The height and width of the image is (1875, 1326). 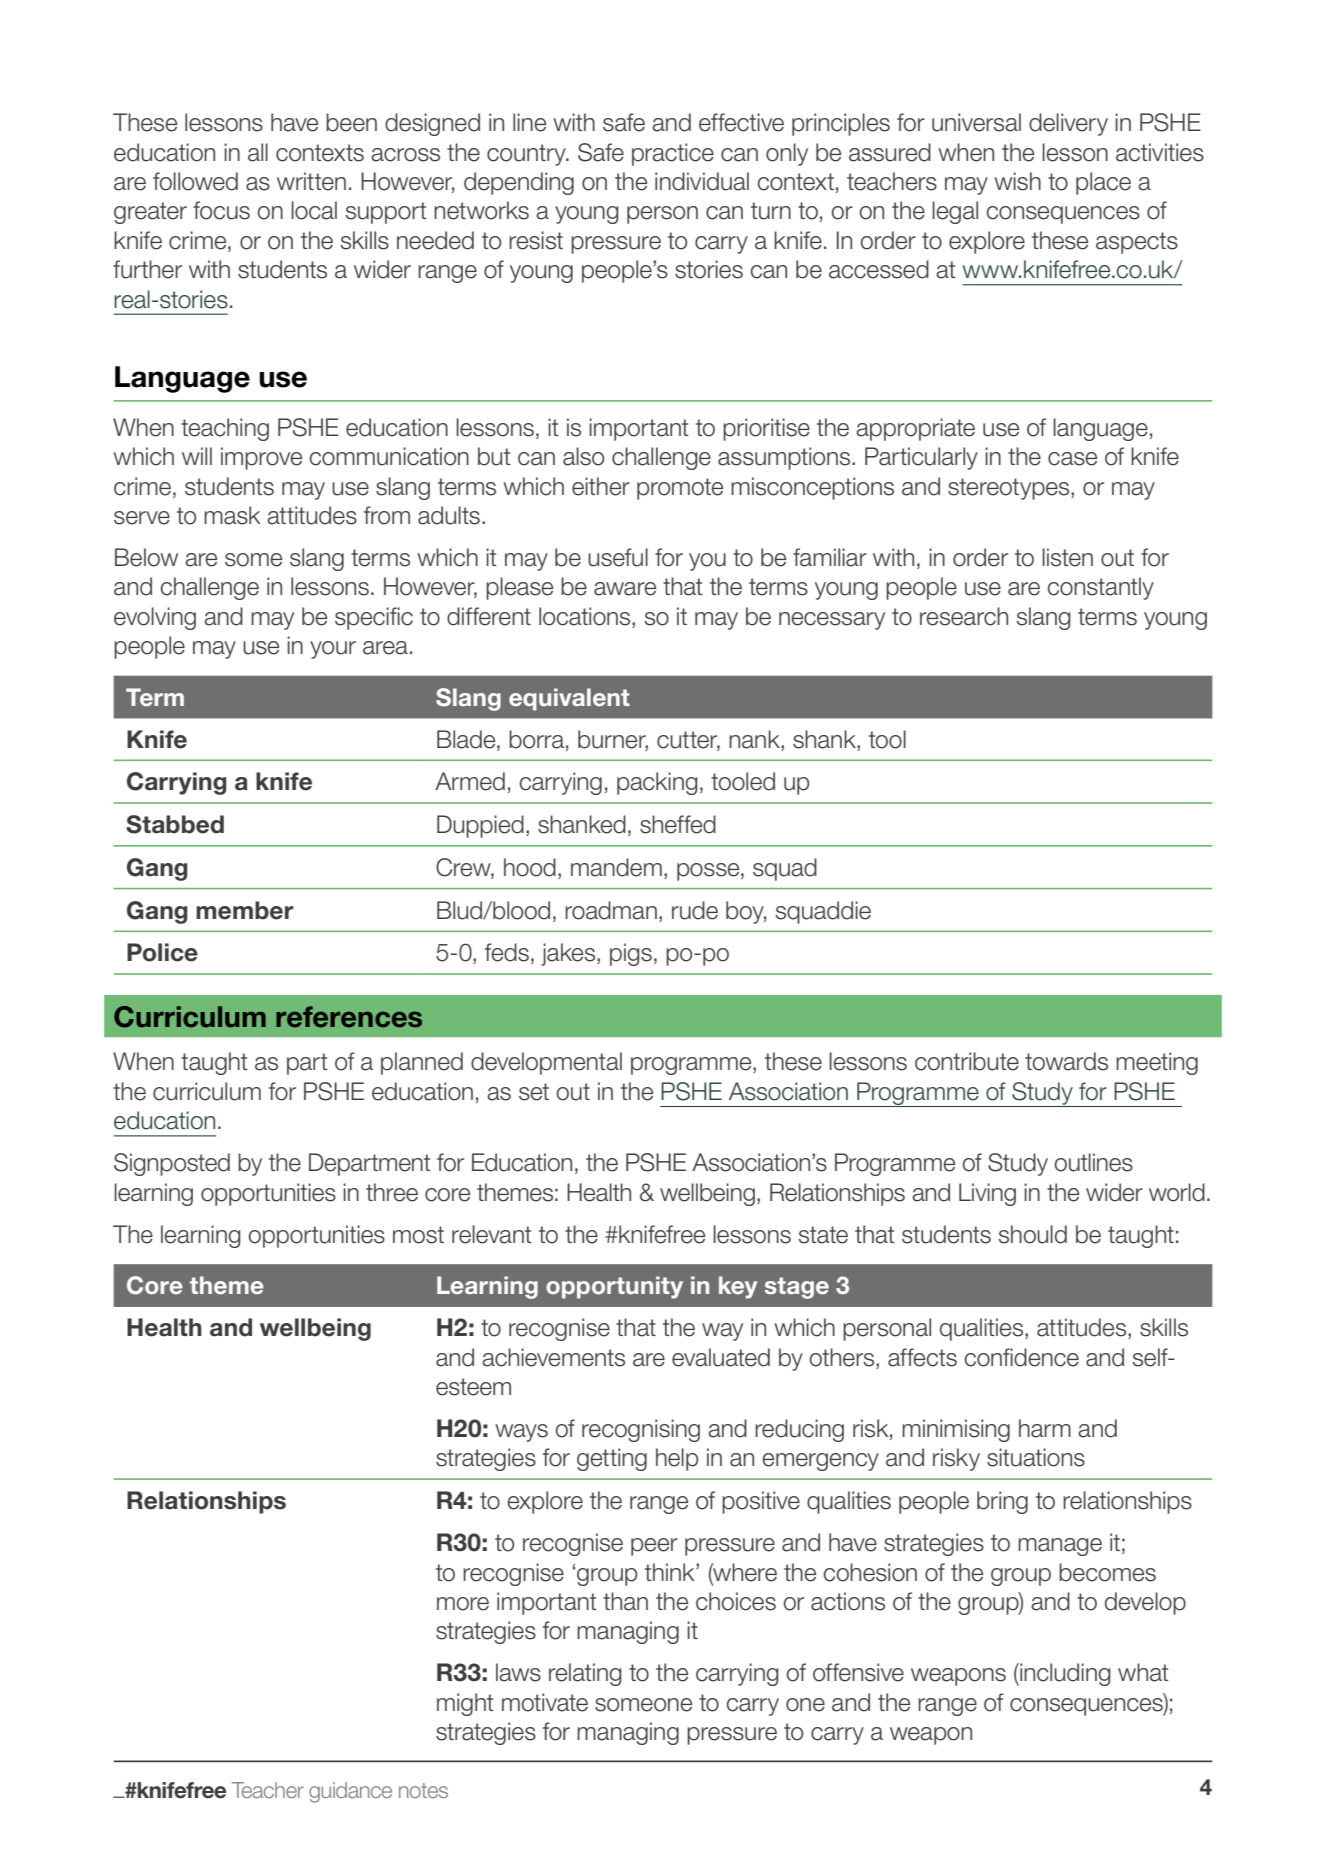 What do you see at coordinates (311, 181) in the image?
I see `written` at bounding box center [311, 181].
